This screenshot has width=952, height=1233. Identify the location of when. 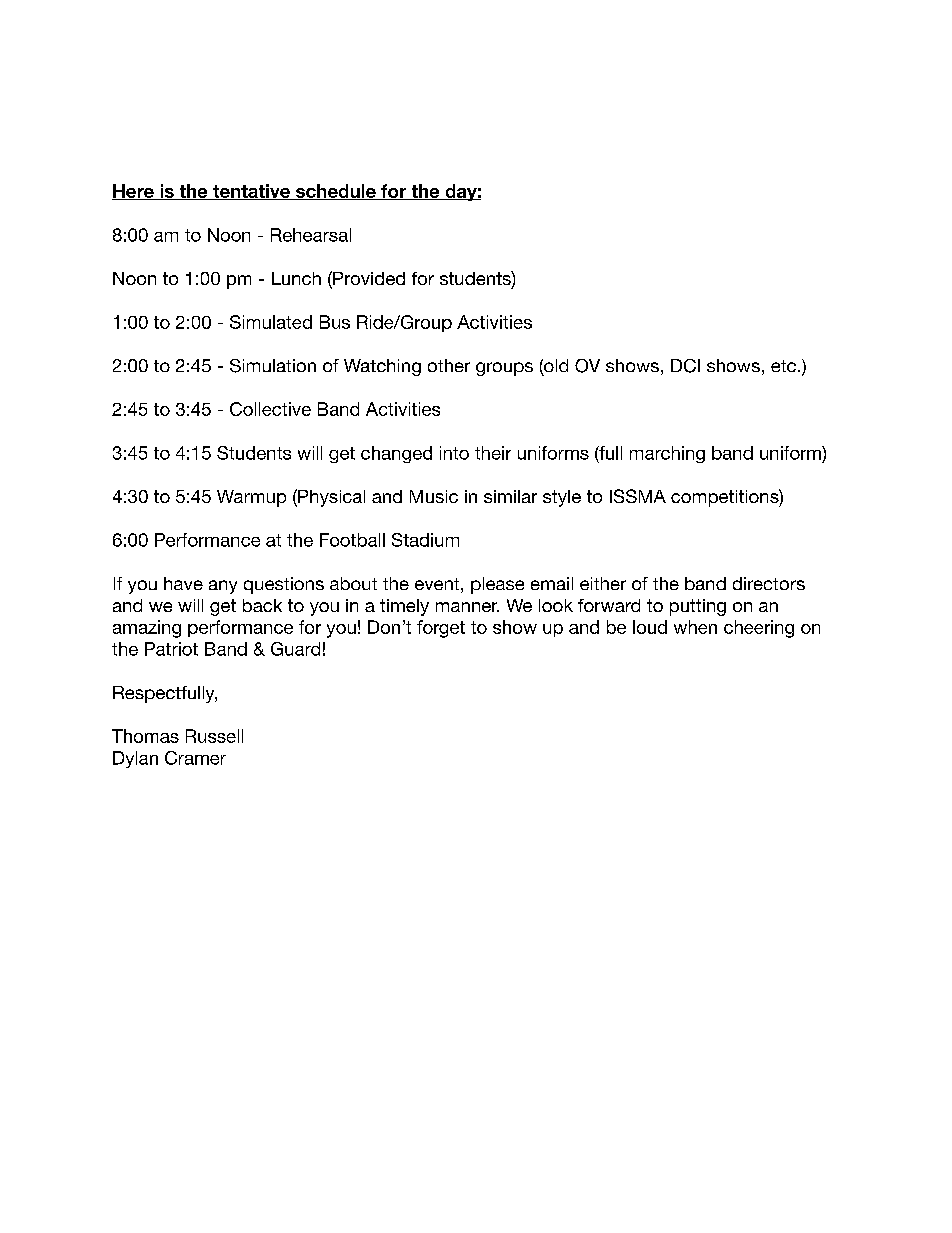
(695, 627).
